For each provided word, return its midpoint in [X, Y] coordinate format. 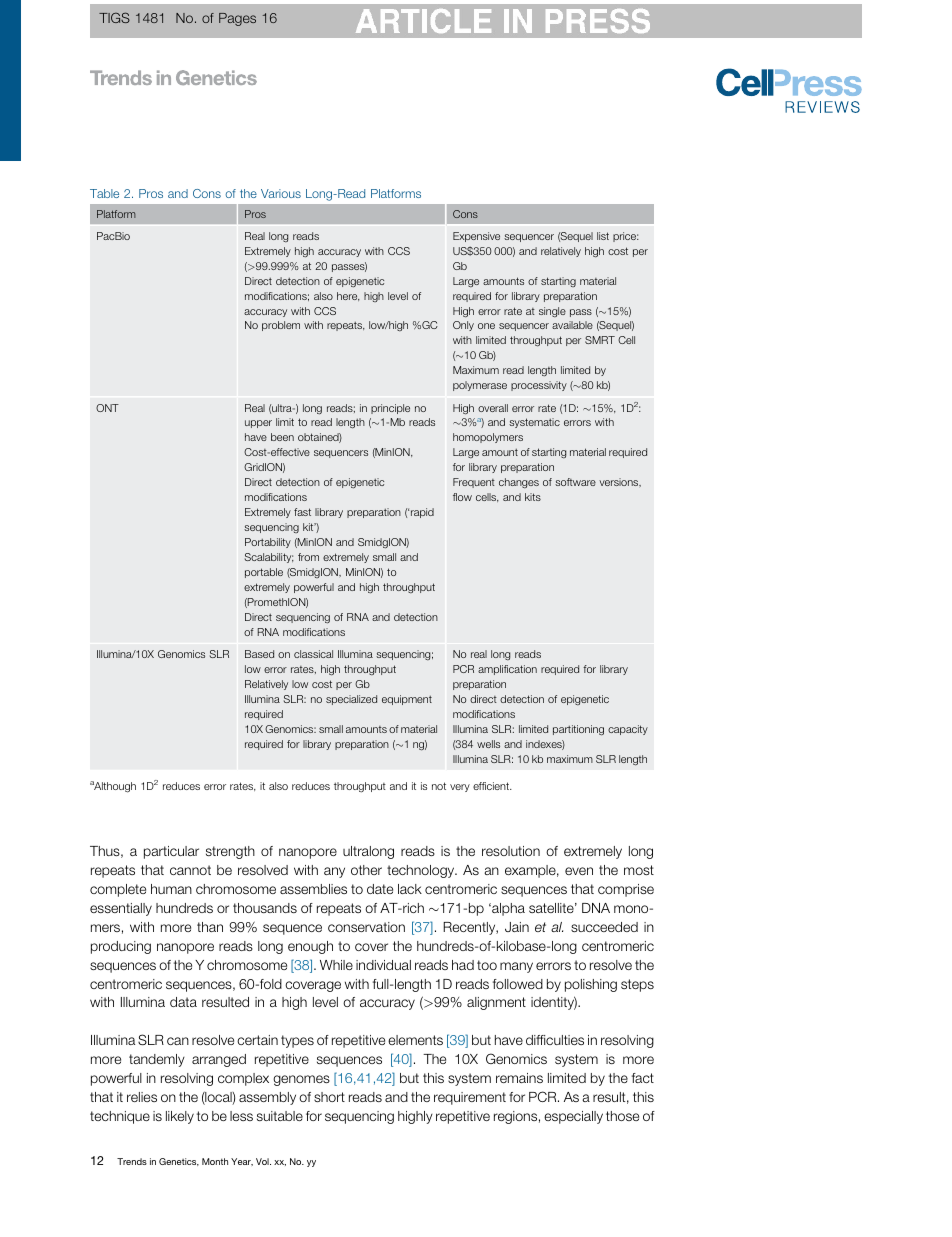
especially [573, 1117]
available [572, 325]
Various [281, 193]
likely [180, 1117]
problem [281, 326]
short [329, 1097]
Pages [237, 19]
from [308, 557]
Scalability [269, 558]
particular [171, 852]
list [603, 236]
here [348, 296]
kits [533, 497]
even [579, 871]
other [366, 870]
